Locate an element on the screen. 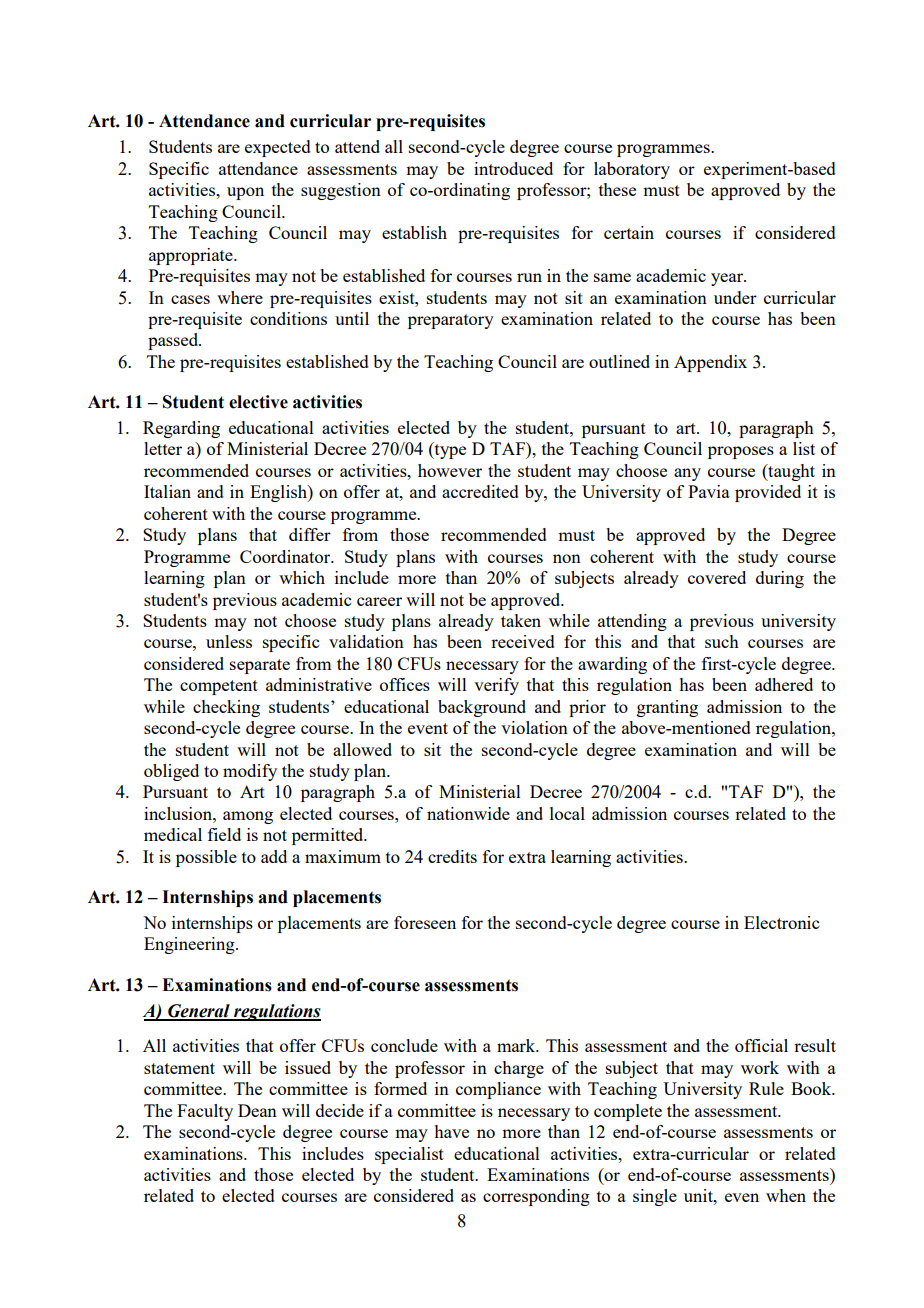  upon is located at coordinates (245, 193).
